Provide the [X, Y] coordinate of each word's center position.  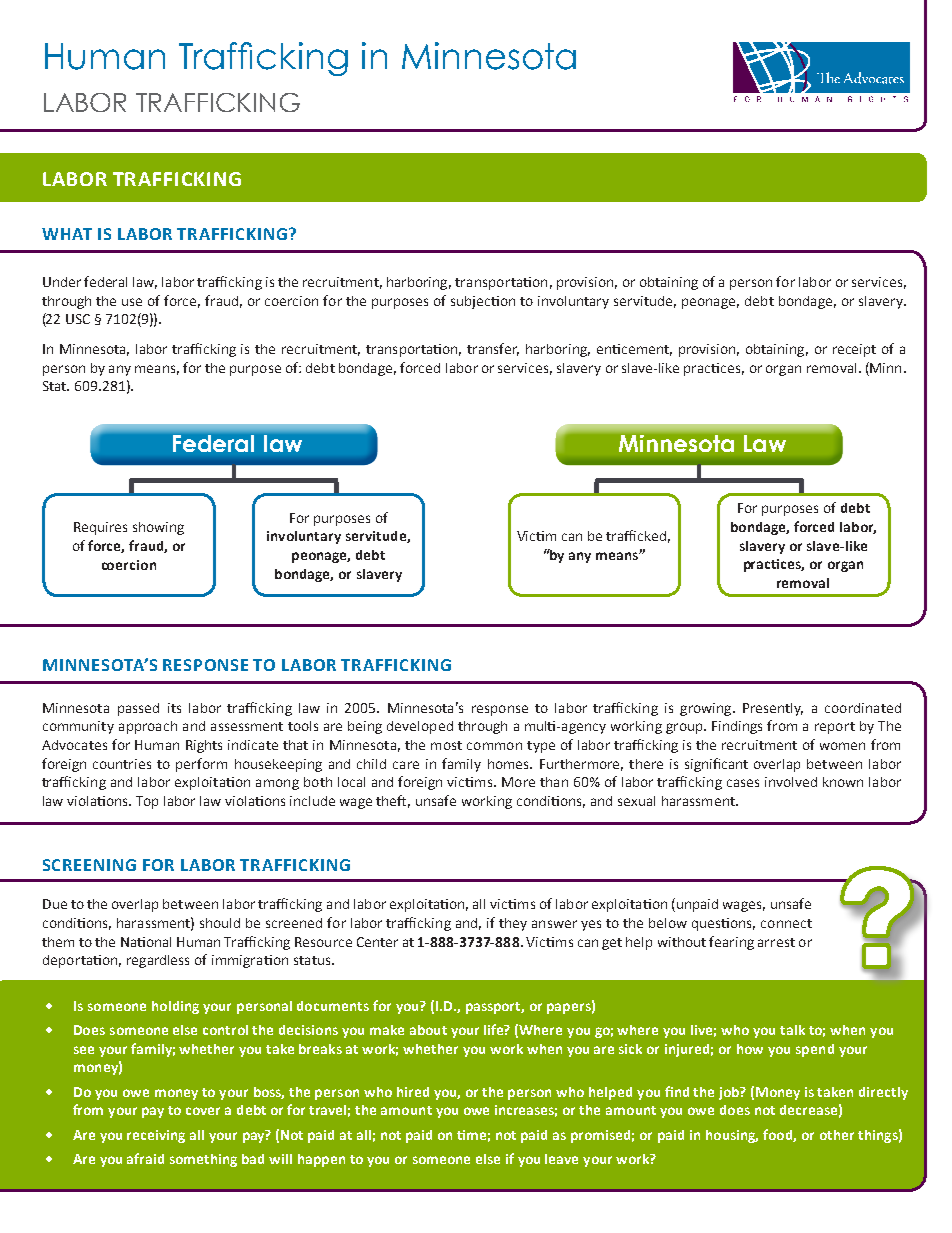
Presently [773, 709]
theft [393, 801]
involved [791, 782]
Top [147, 802]
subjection [483, 302]
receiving [156, 1136]
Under [62, 282]
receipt [854, 350]
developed [420, 727]
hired [413, 1092]
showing [158, 528]
